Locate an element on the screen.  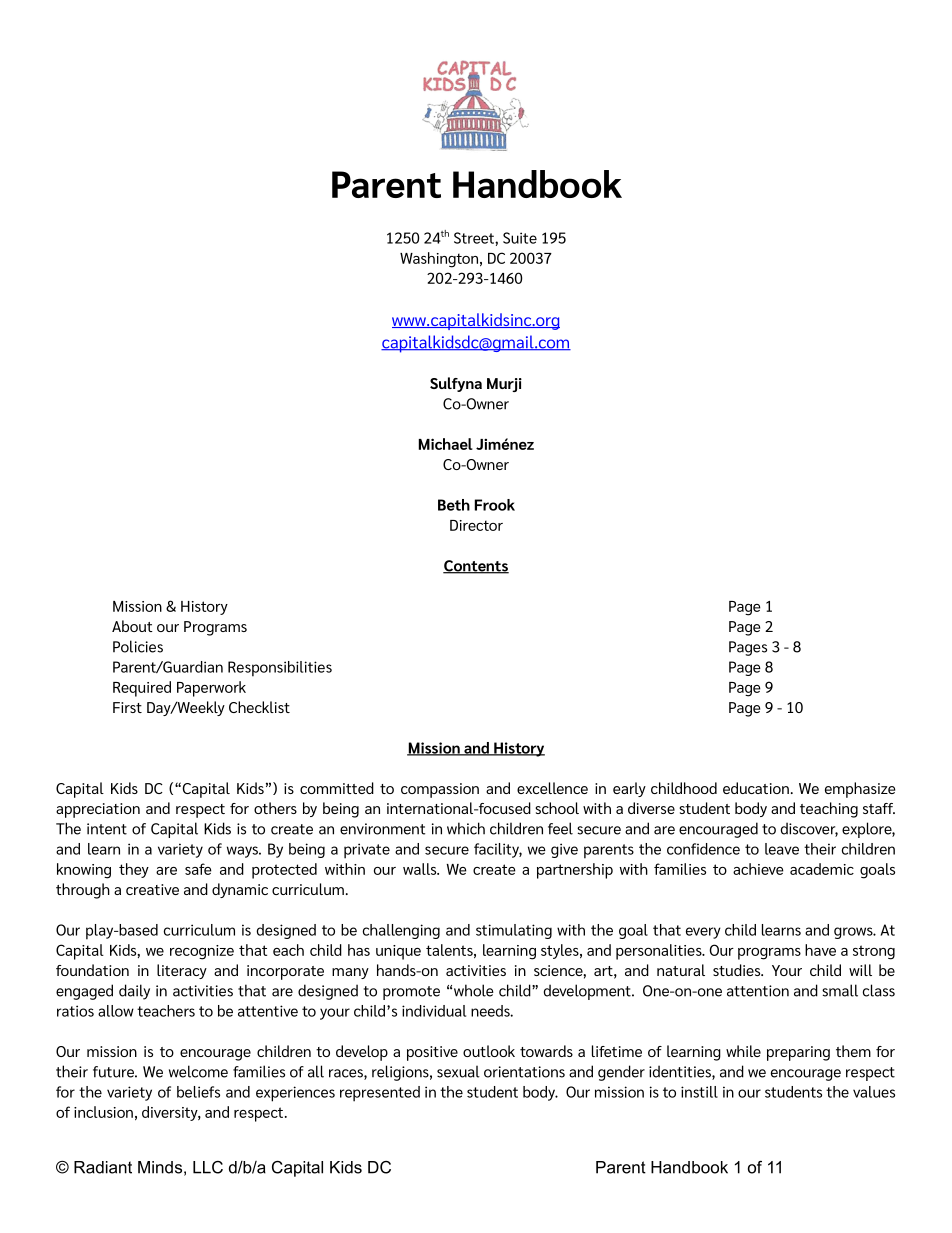
Director is located at coordinates (476, 525).
